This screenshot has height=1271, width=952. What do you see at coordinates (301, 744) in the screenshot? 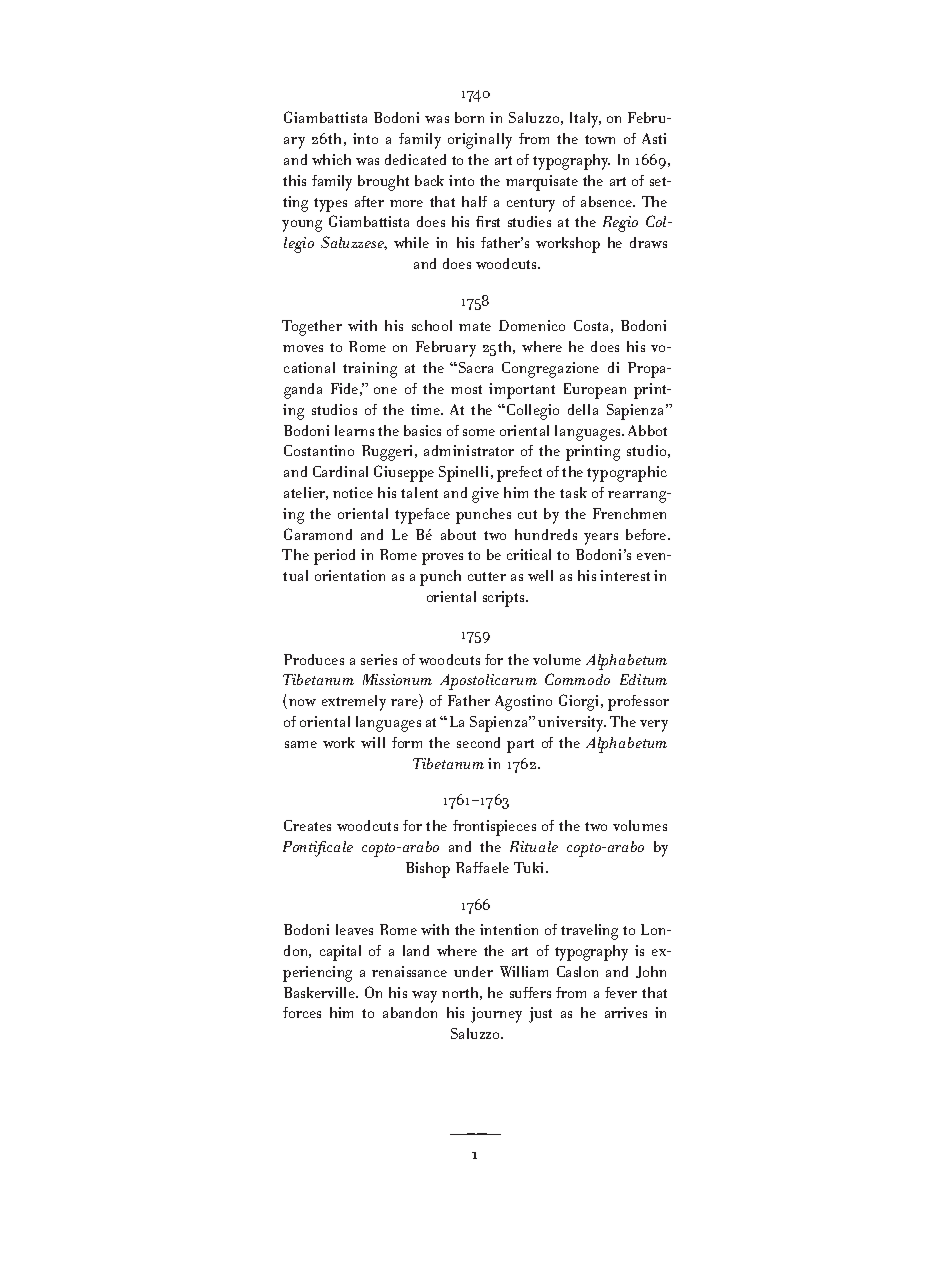
I see `same` at bounding box center [301, 744].
